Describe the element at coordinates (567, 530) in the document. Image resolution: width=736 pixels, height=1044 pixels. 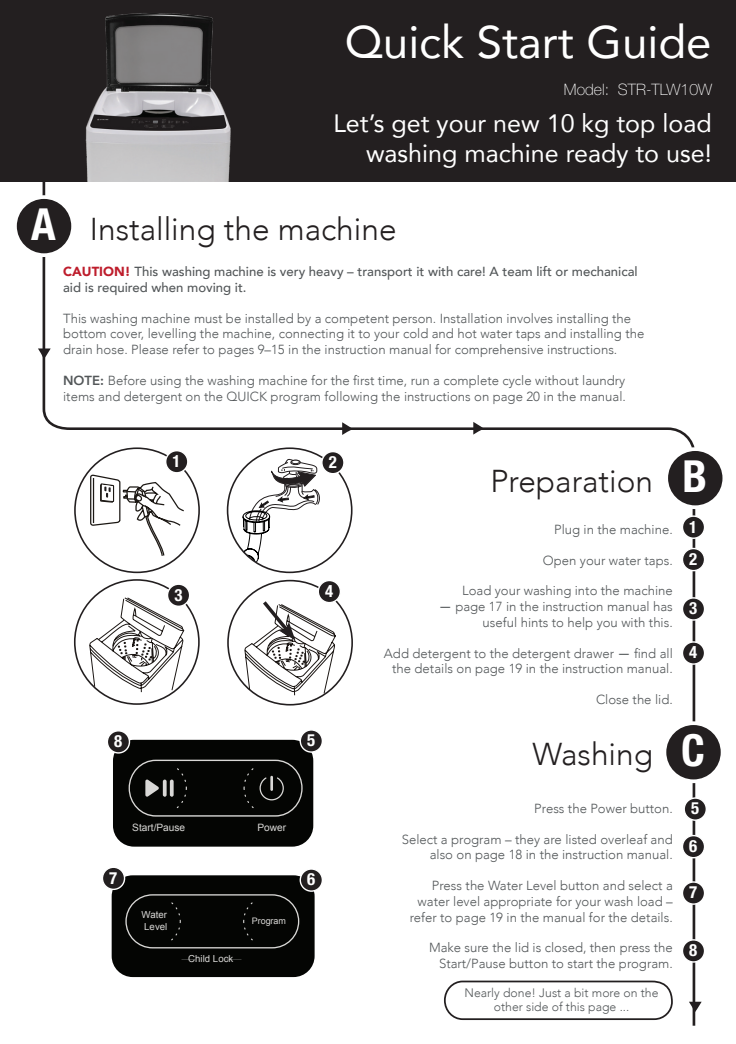
I see `Plug` at that location.
